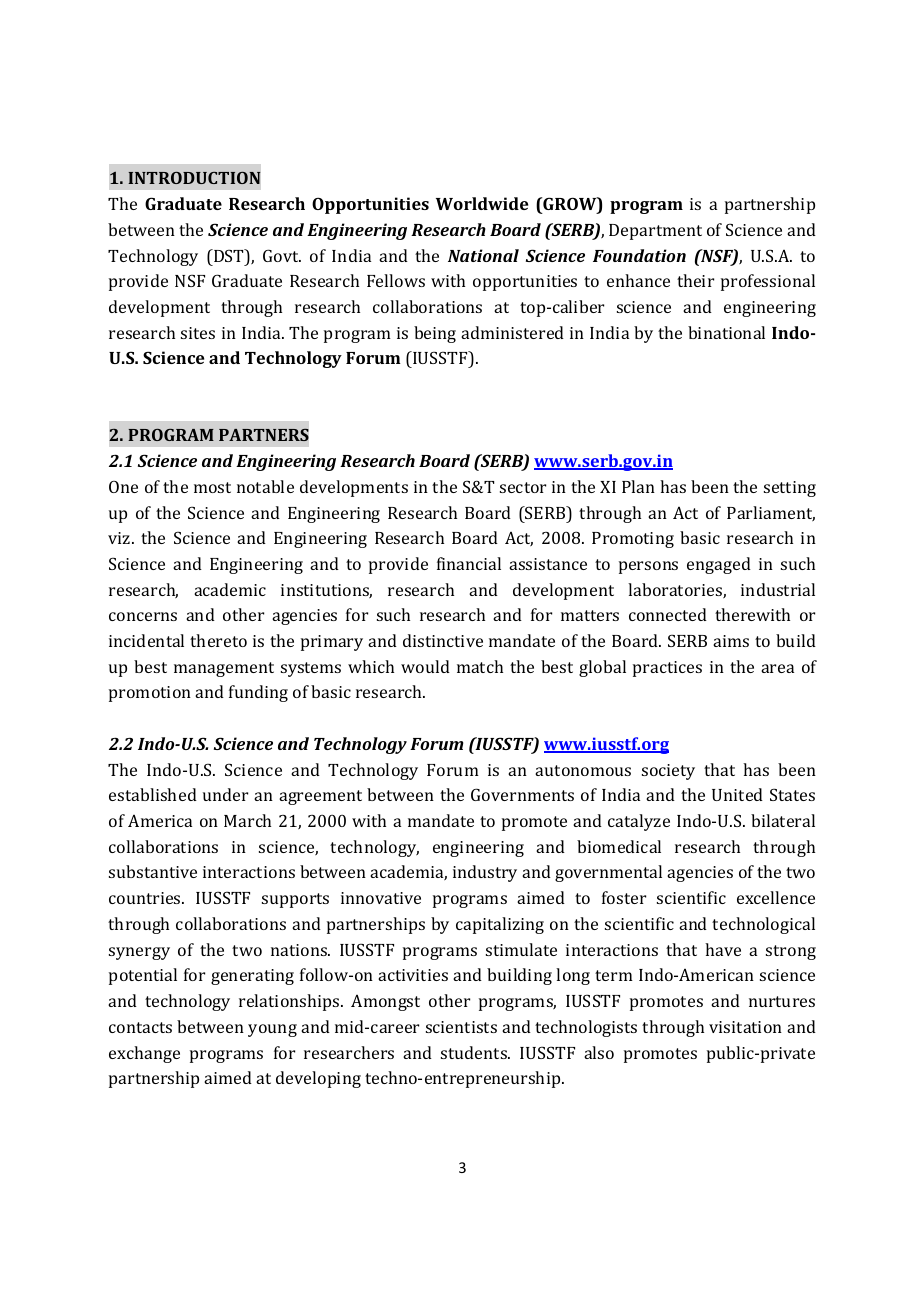 The image size is (924, 1308). Describe the element at coordinates (745, 1027) in the page. I see `visitation` at that location.
